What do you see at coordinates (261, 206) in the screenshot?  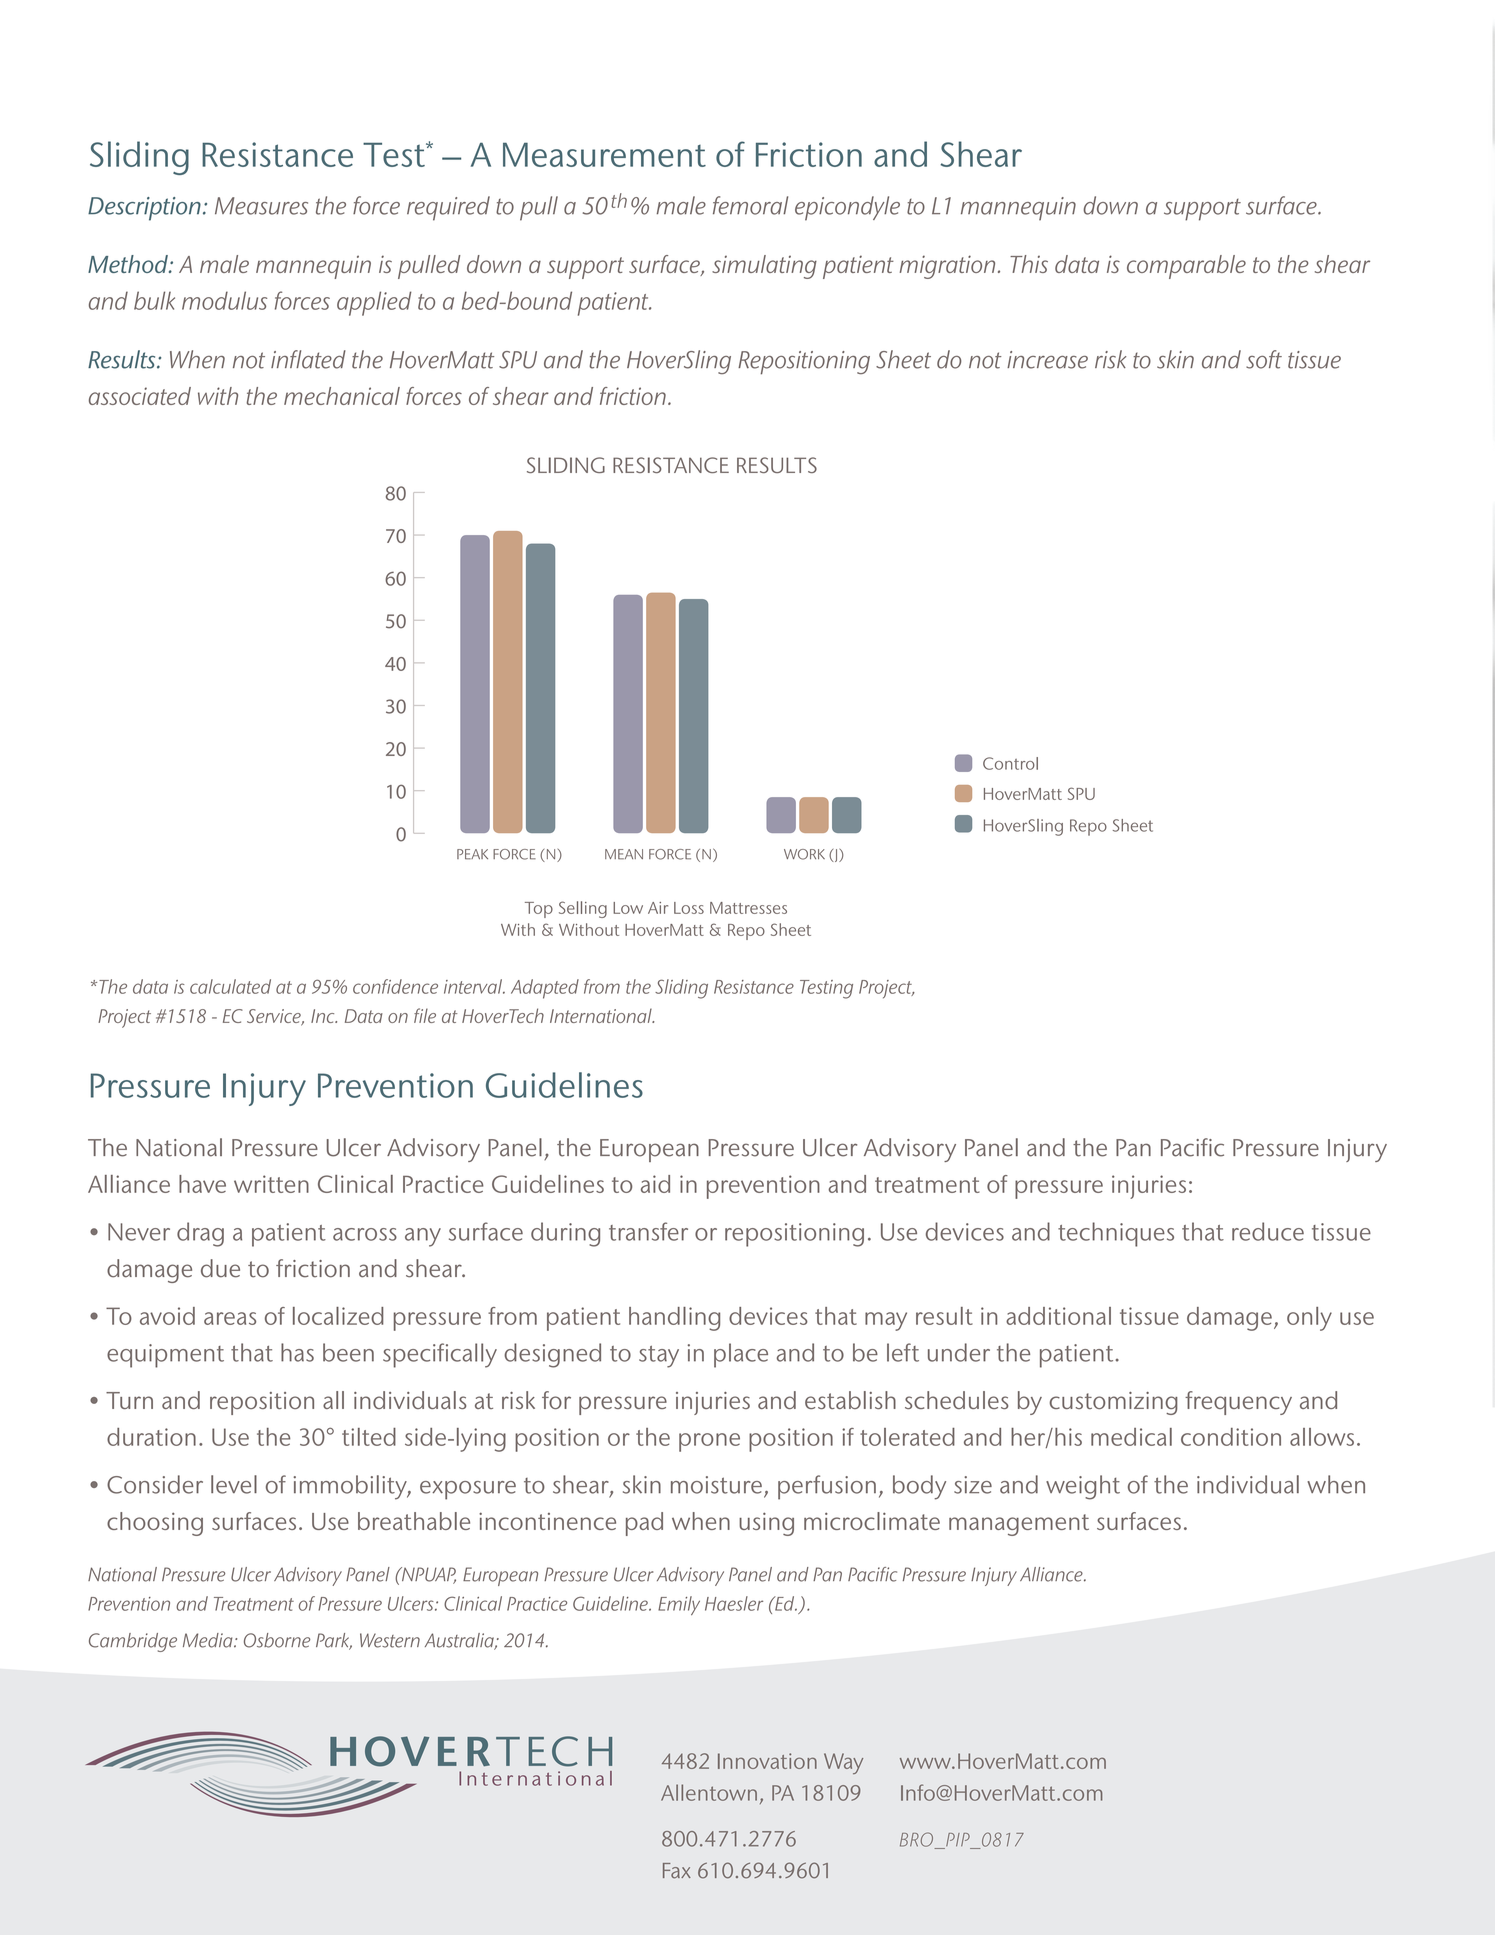 I see `Measures` at bounding box center [261, 206].
